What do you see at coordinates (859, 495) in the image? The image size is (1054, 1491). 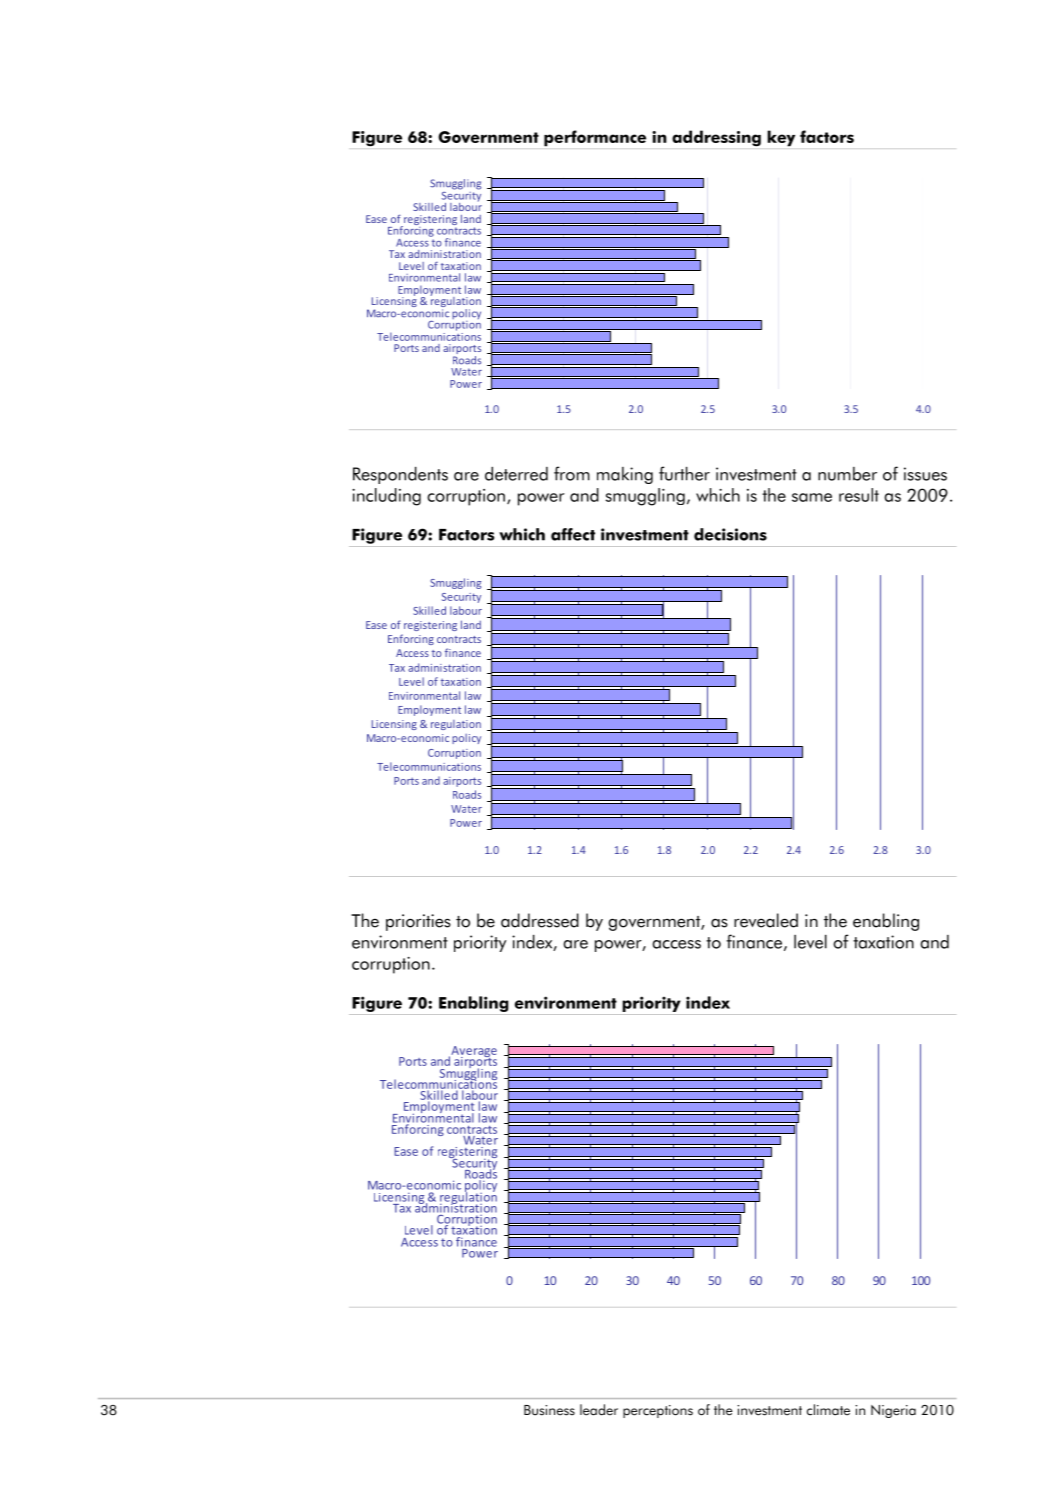 I see `result` at bounding box center [859, 495].
